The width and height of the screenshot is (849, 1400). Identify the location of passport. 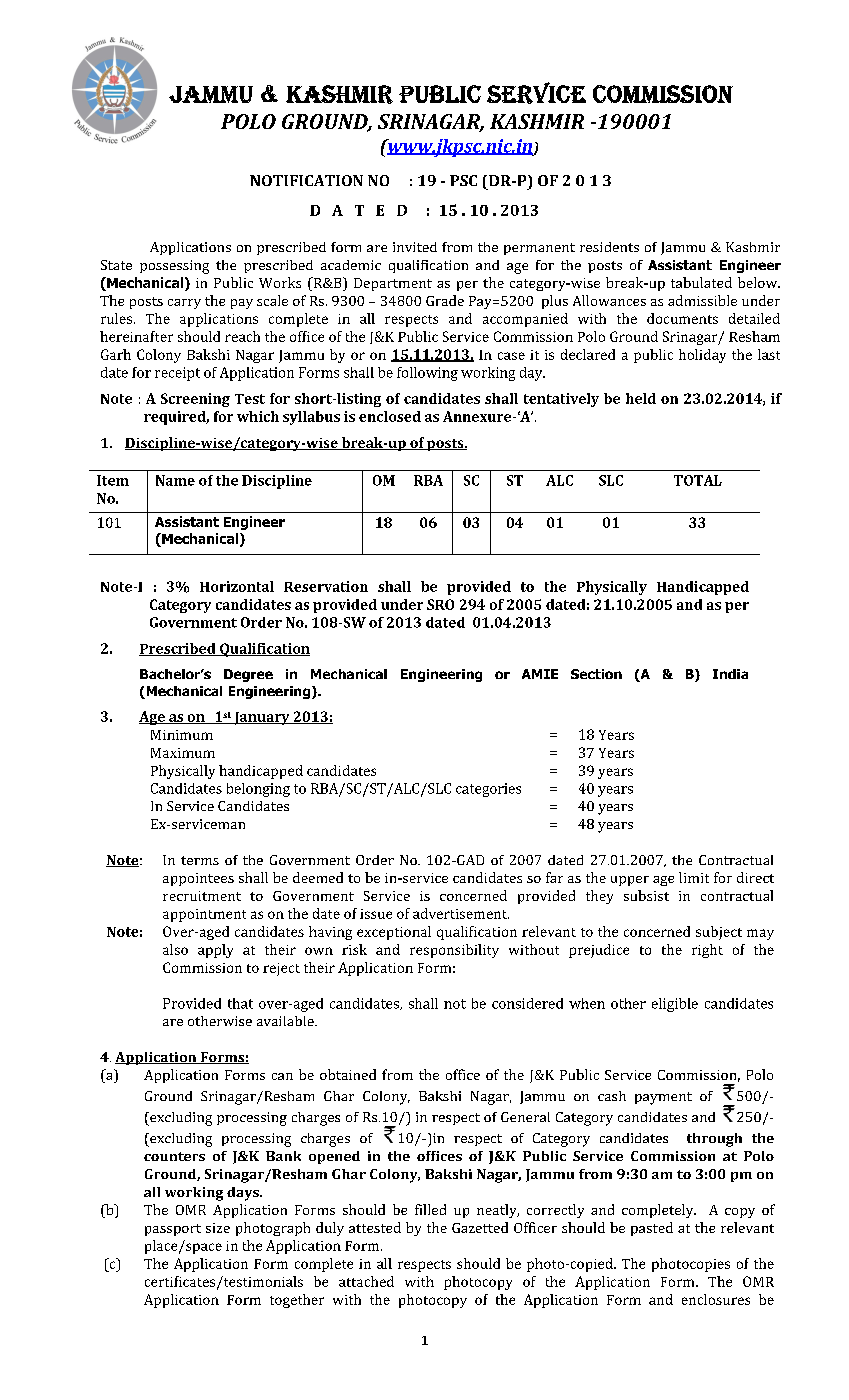
(173, 1230).
